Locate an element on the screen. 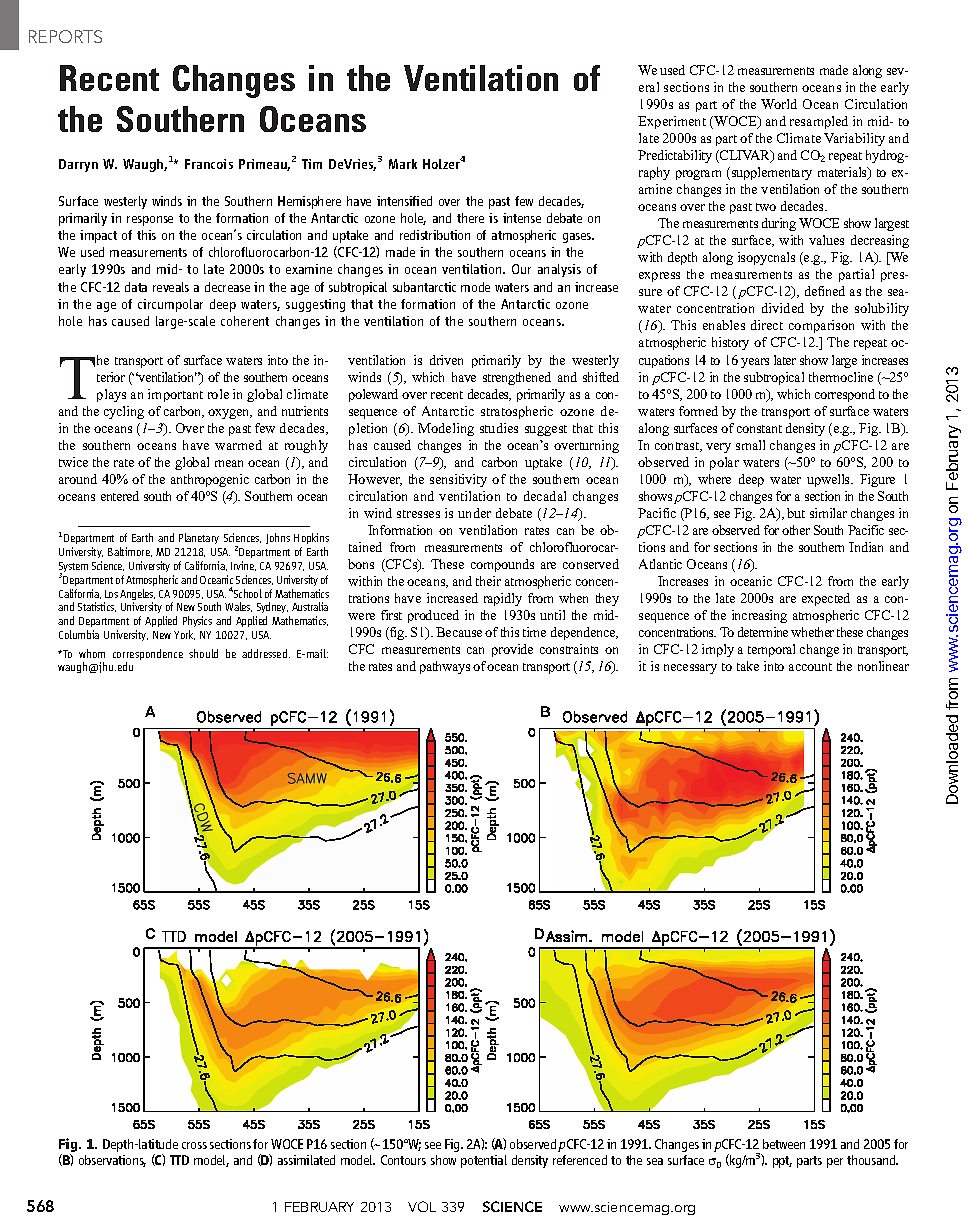 The height and width of the screenshot is (1232, 968). Mark is located at coordinates (403, 164).
